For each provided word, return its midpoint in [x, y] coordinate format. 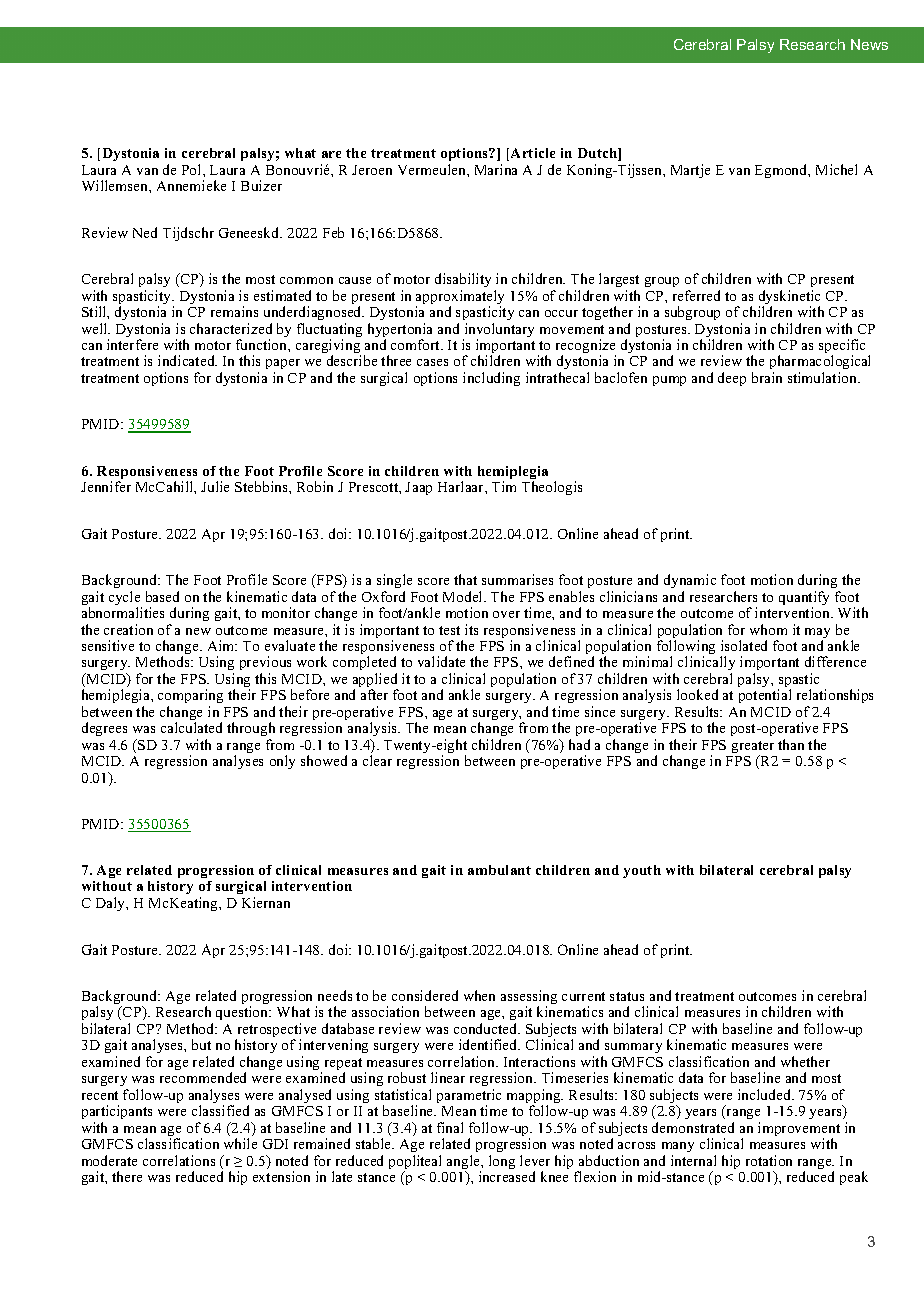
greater [753, 748]
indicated [187, 360]
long [502, 1162]
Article [533, 153]
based [162, 596]
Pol [193, 169]
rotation [769, 1160]
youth [642, 871]
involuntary [498, 331]
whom [768, 629]
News [869, 44]
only [282, 762]
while [240, 1143]
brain [767, 377]
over [506, 614]
